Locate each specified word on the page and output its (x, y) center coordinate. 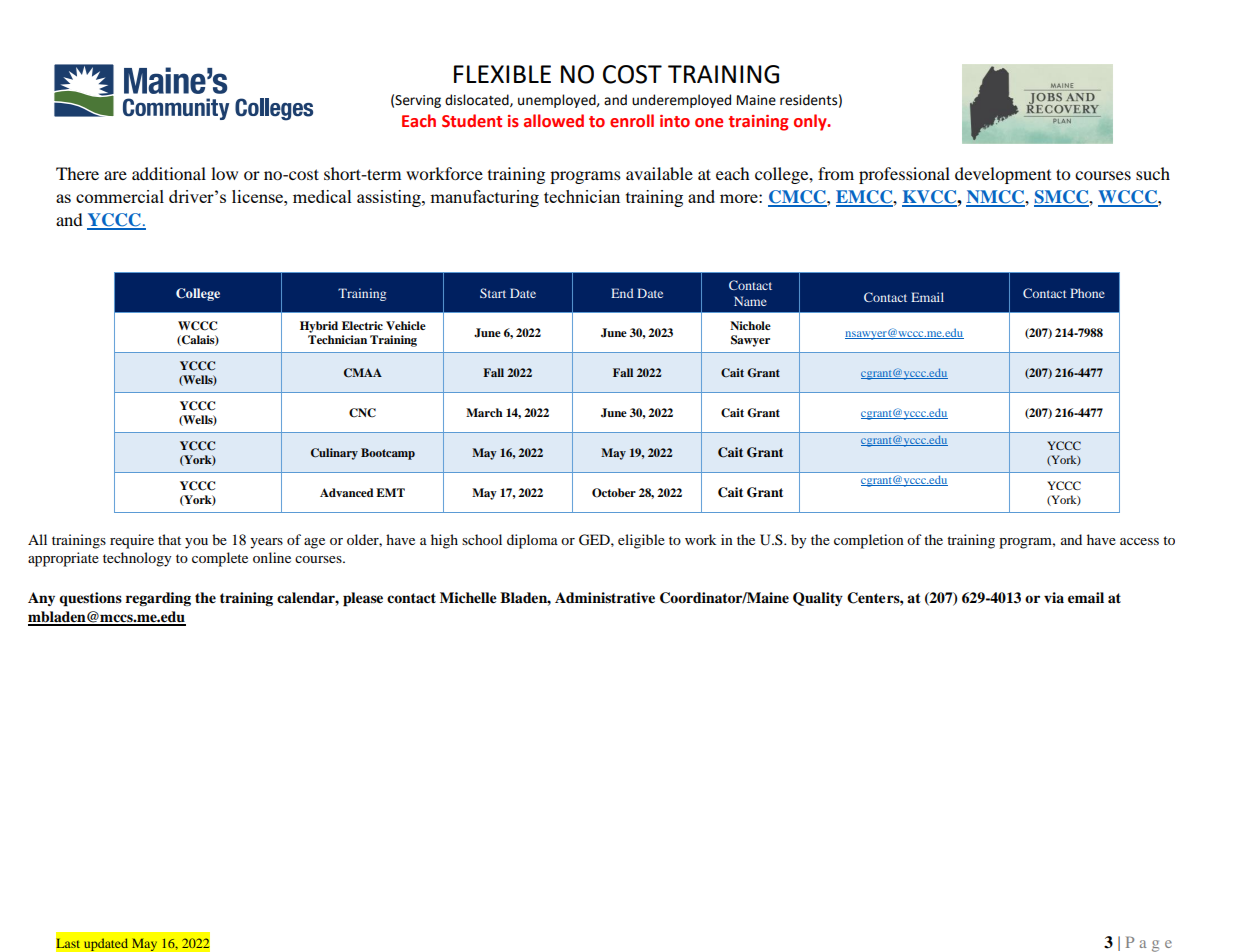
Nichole (750, 325)
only (811, 122)
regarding (158, 599)
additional (169, 173)
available (659, 173)
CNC (362, 413)
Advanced (347, 492)
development (1003, 175)
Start (493, 293)
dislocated (478, 100)
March (484, 412)
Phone (1087, 293)
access (1139, 541)
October (614, 493)
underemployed (681, 101)
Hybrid (319, 327)
